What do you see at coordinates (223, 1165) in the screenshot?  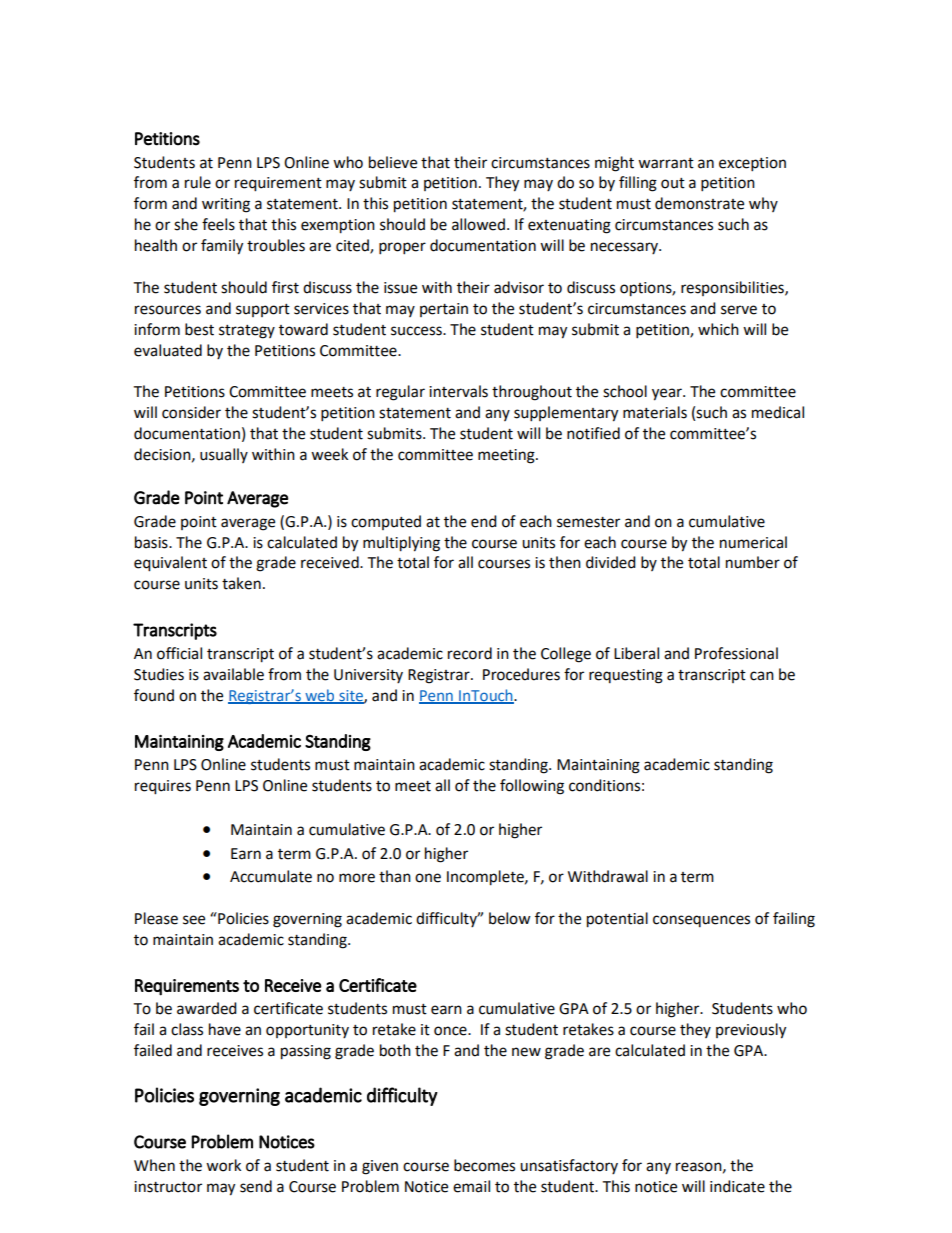 I see `work` at bounding box center [223, 1165].
